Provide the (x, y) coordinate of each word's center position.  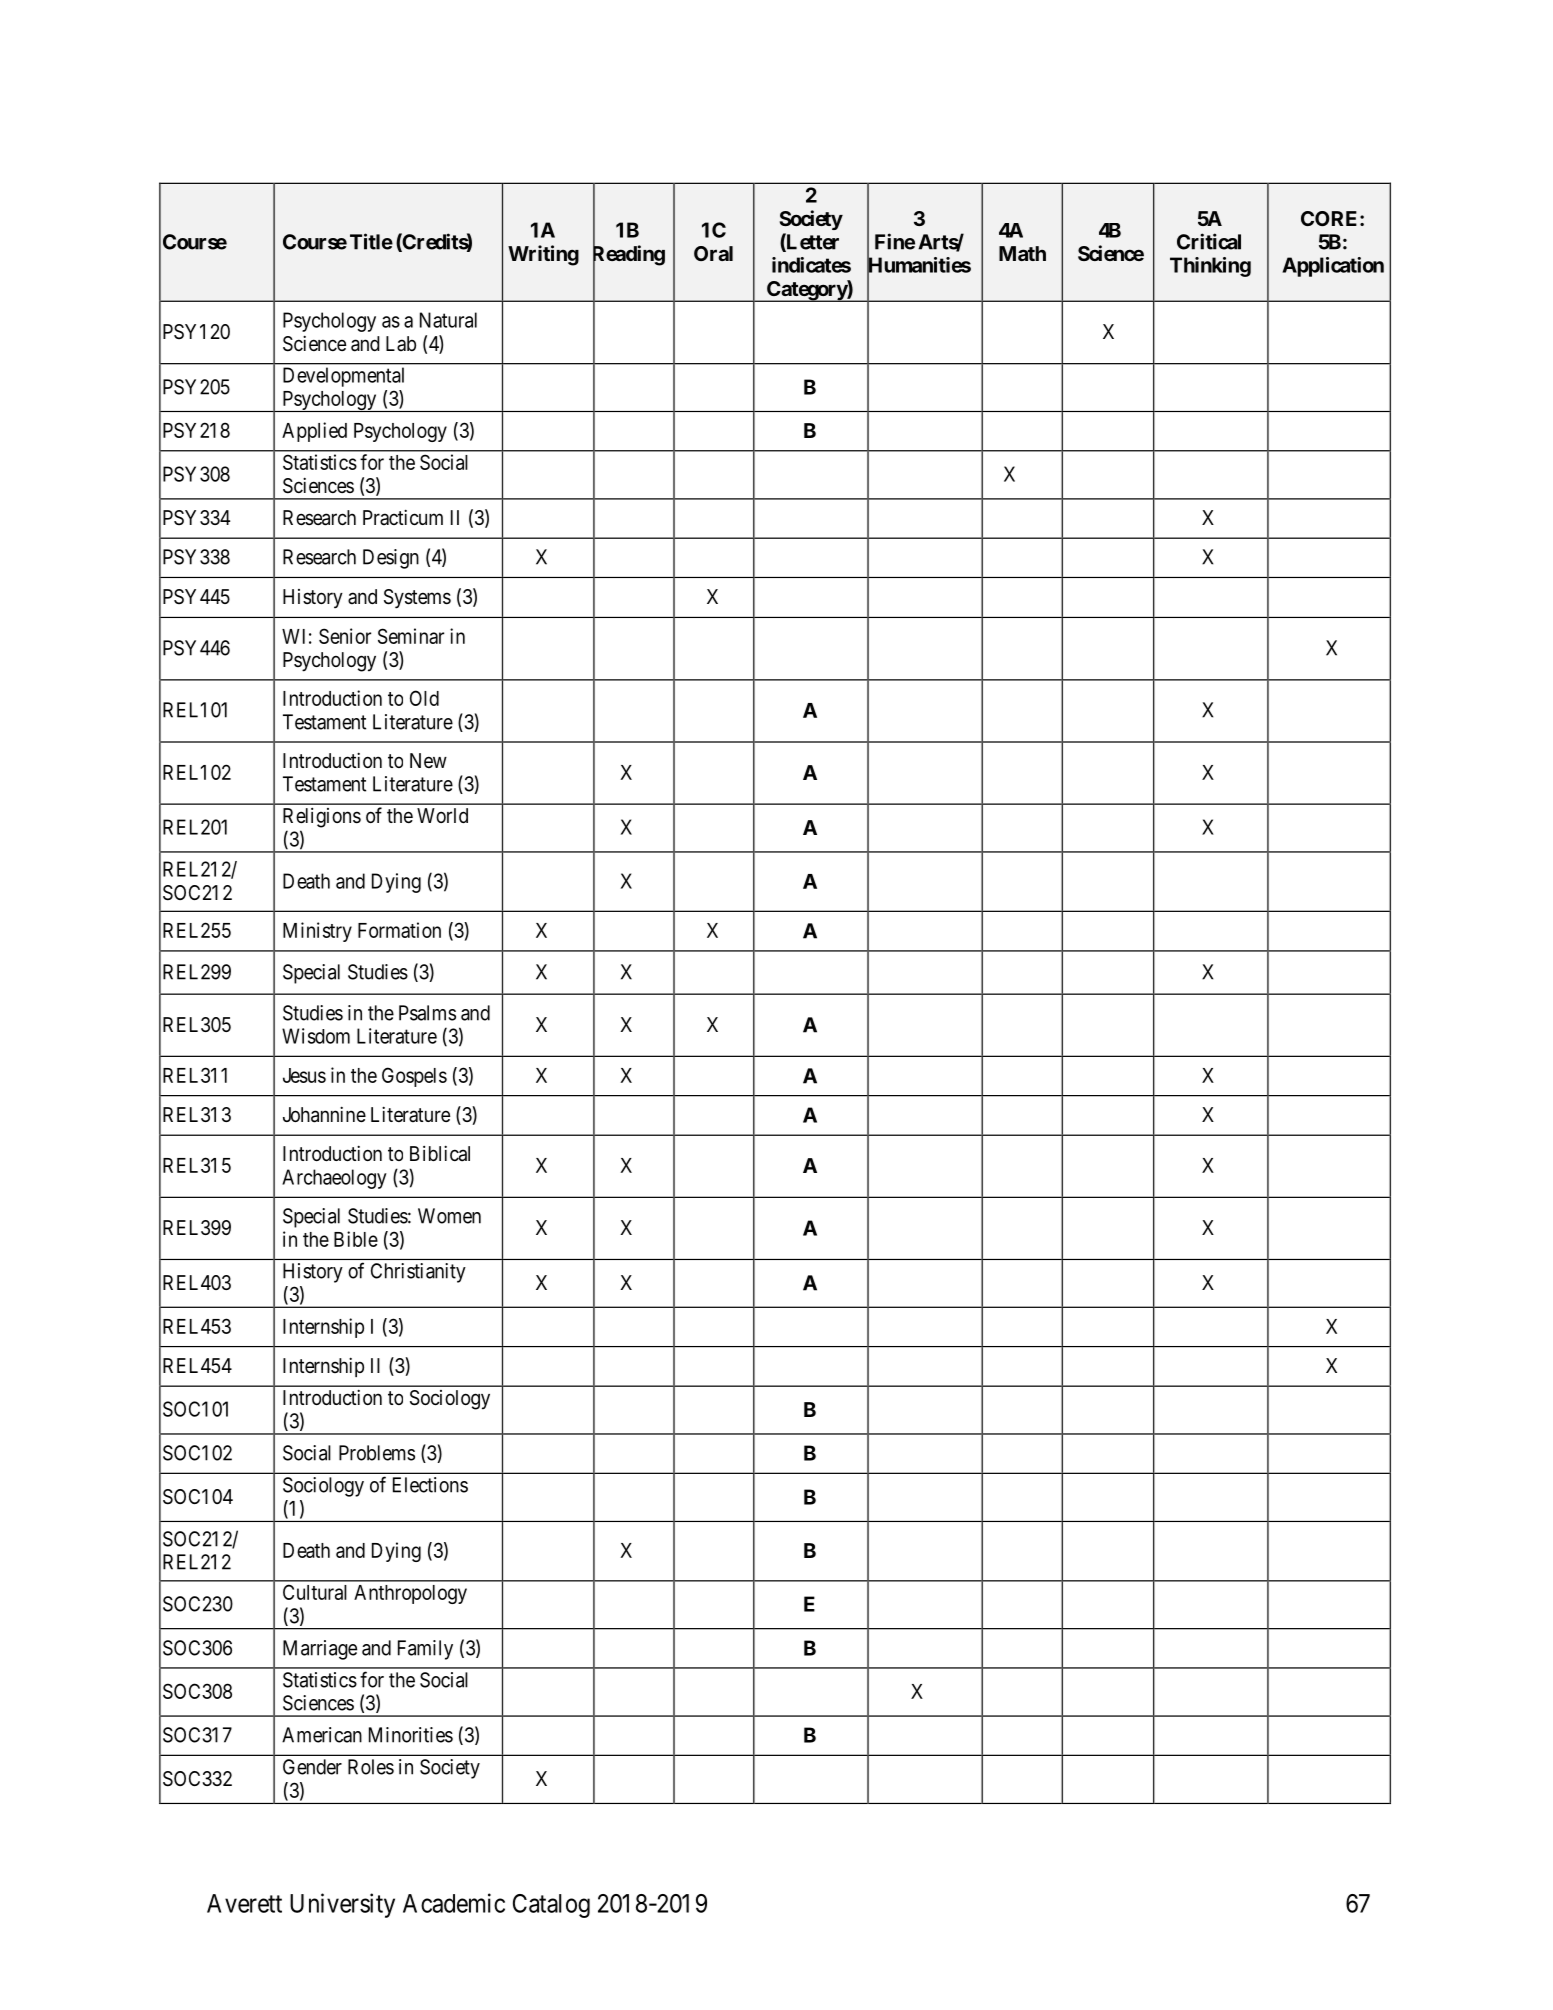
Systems (417, 599)
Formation (399, 930)
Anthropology (410, 1594)
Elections (430, 1485)
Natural (448, 320)
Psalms (427, 1013)
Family (425, 1650)
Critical (1209, 241)
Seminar (411, 636)
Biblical (440, 1153)
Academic (454, 1903)
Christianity (418, 1273)
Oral (713, 253)
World (442, 815)
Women (449, 1216)
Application (1333, 267)
